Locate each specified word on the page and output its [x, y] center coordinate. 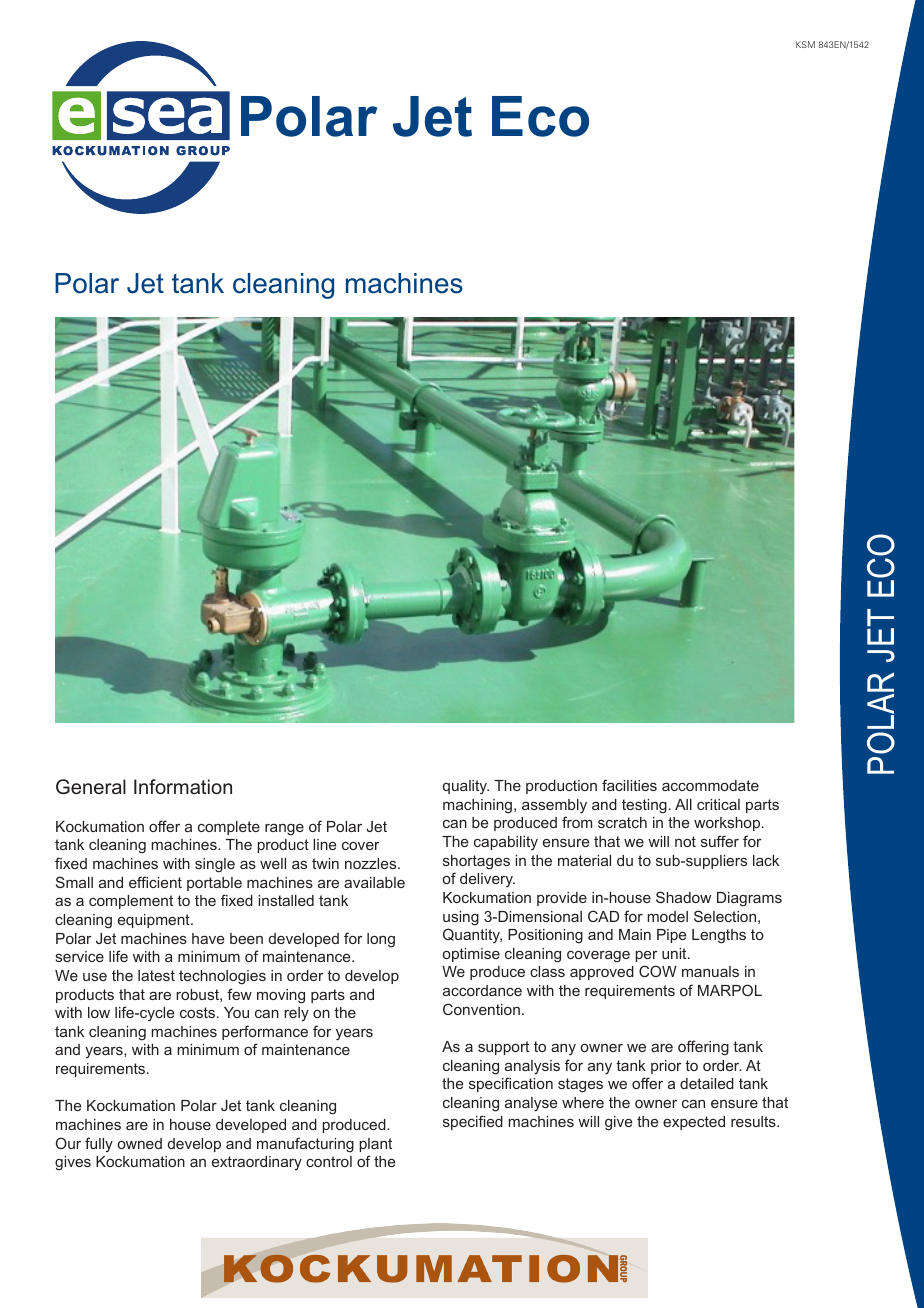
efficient [155, 882]
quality [466, 787]
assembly [554, 806]
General [91, 787]
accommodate [710, 785]
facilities [629, 785]
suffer [720, 841]
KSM [805, 44]
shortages [476, 862]
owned [140, 1143]
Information [183, 786]
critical [718, 804]
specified [473, 1122]
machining [479, 806]
